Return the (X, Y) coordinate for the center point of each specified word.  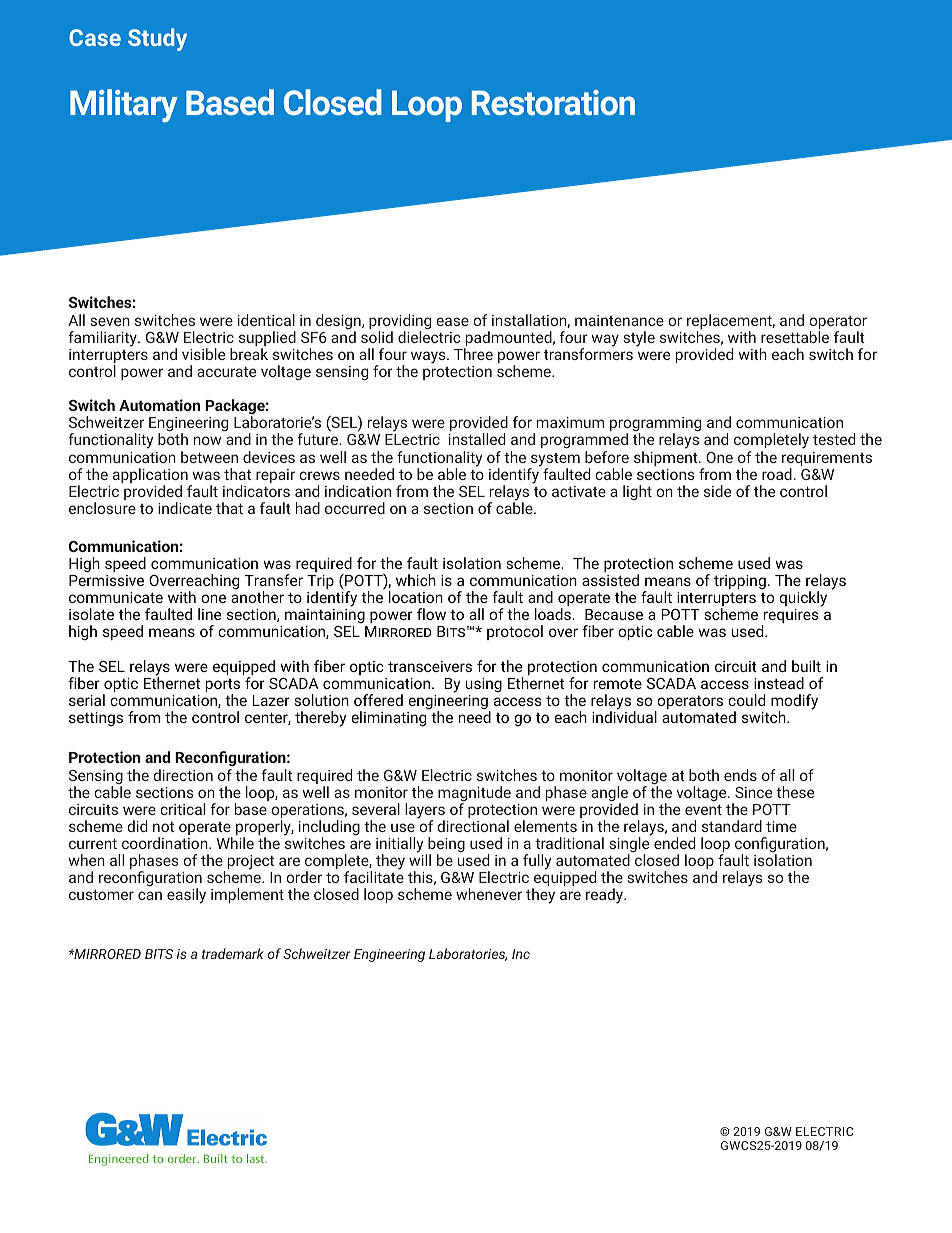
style (639, 339)
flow (431, 614)
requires (790, 617)
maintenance (619, 320)
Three (473, 354)
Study (157, 39)
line (209, 614)
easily (186, 896)
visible (203, 354)
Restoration (553, 102)
